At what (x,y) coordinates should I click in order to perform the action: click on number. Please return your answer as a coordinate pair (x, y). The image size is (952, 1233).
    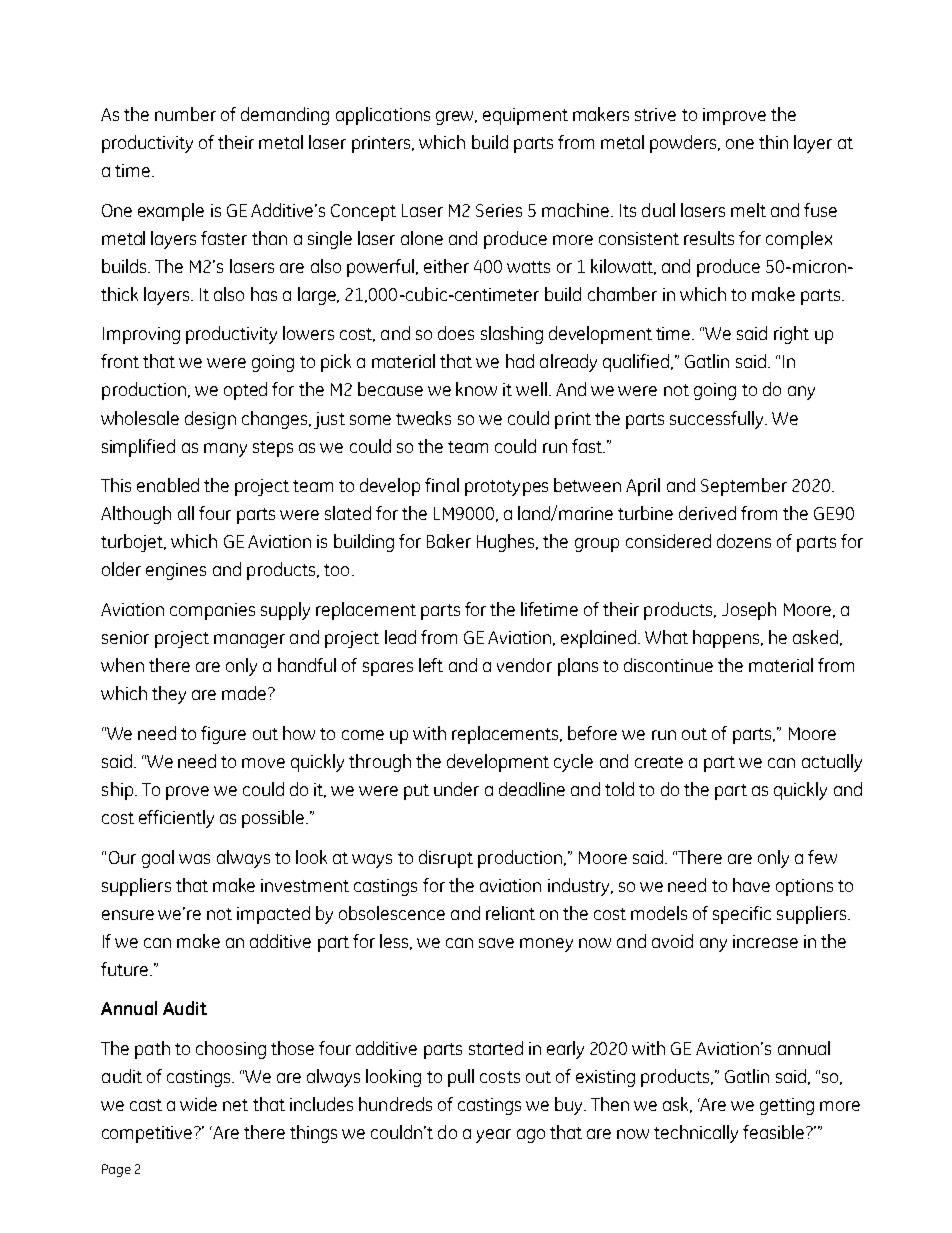
    Looking at the image, I should click on (185, 114).
